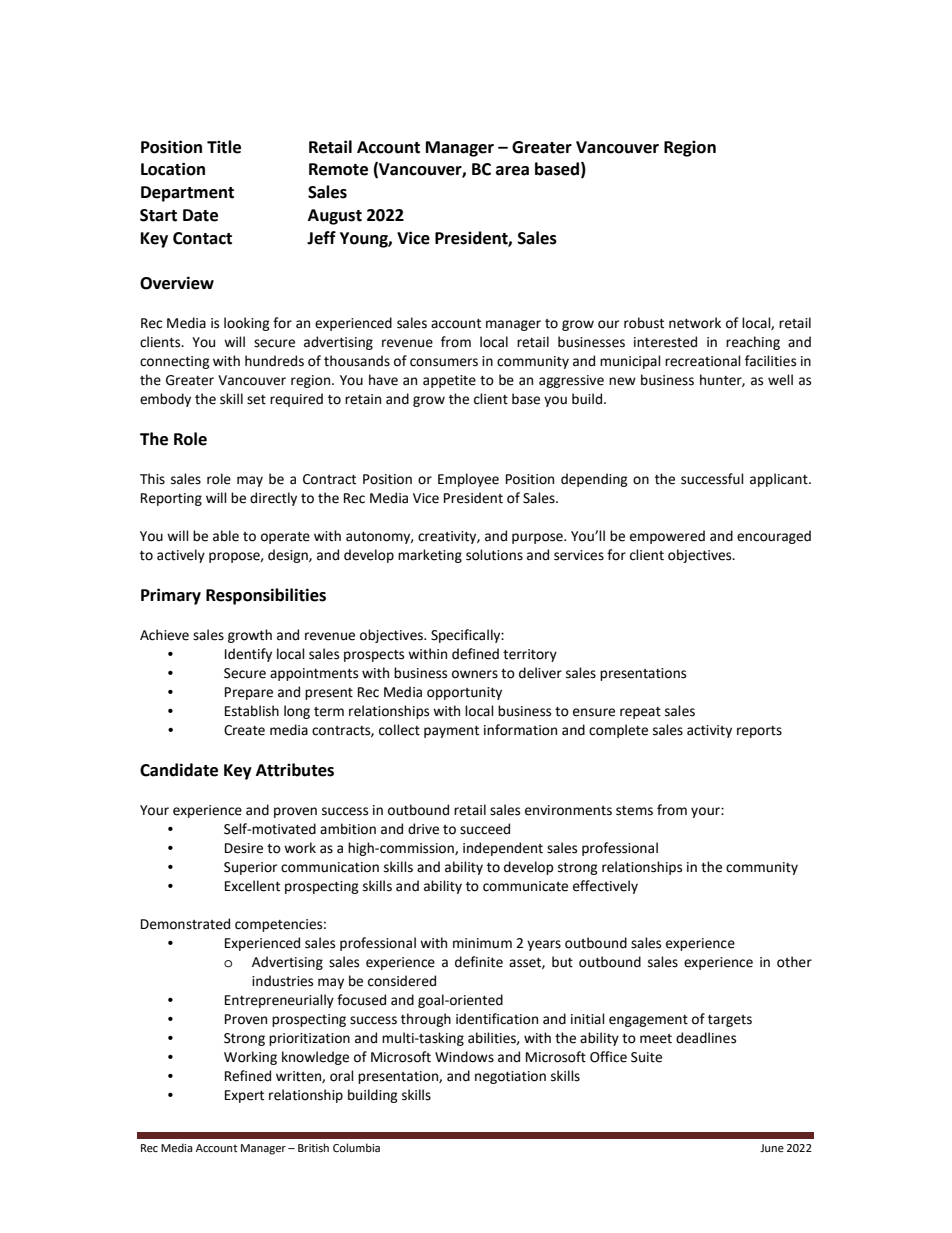 Image resolution: width=952 pixels, height=1233 pixels. What do you see at coordinates (644, 323) in the screenshot?
I see `robust` at bounding box center [644, 323].
